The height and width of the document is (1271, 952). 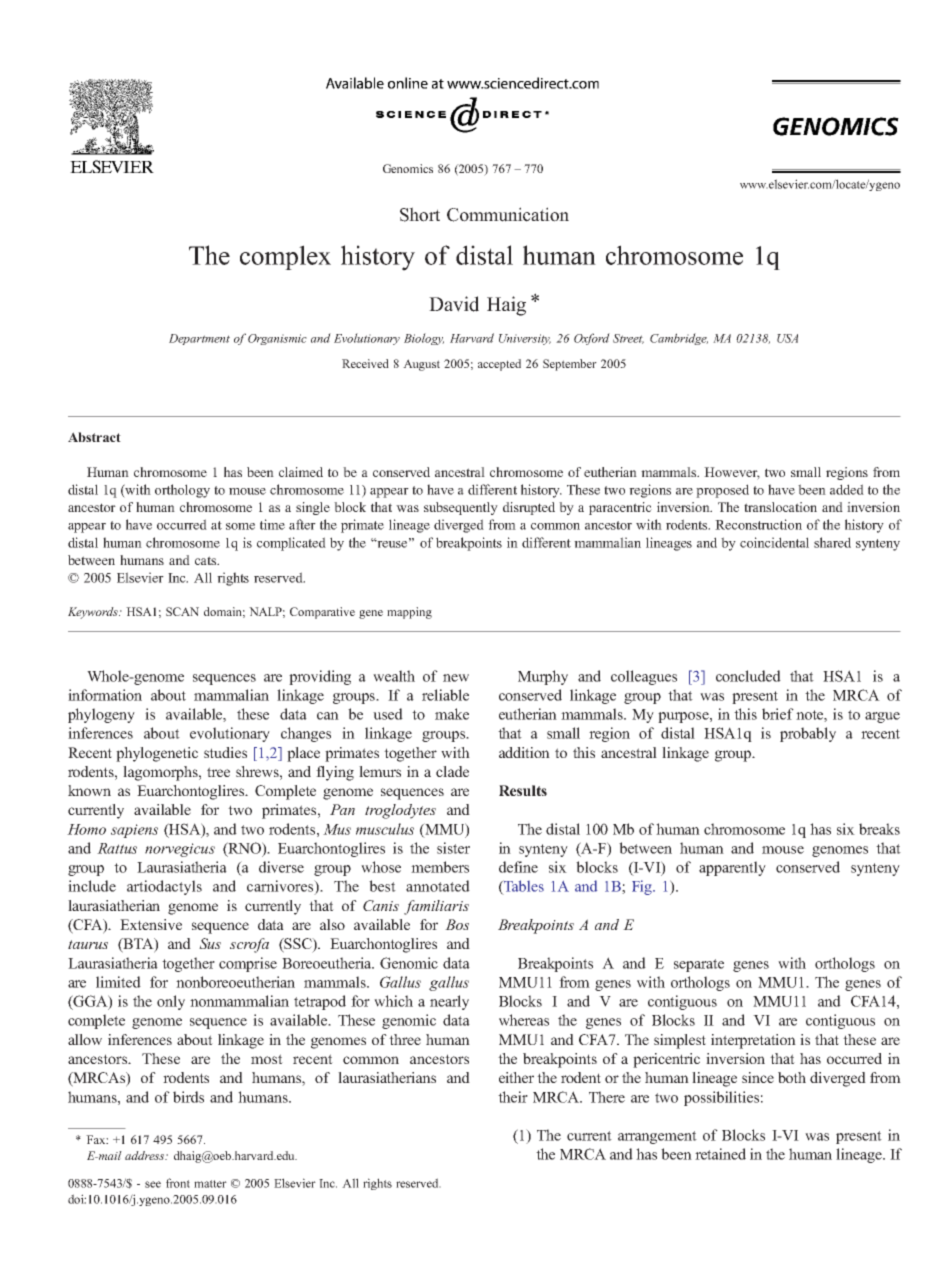 I want to click on time, so click(x=272, y=524).
